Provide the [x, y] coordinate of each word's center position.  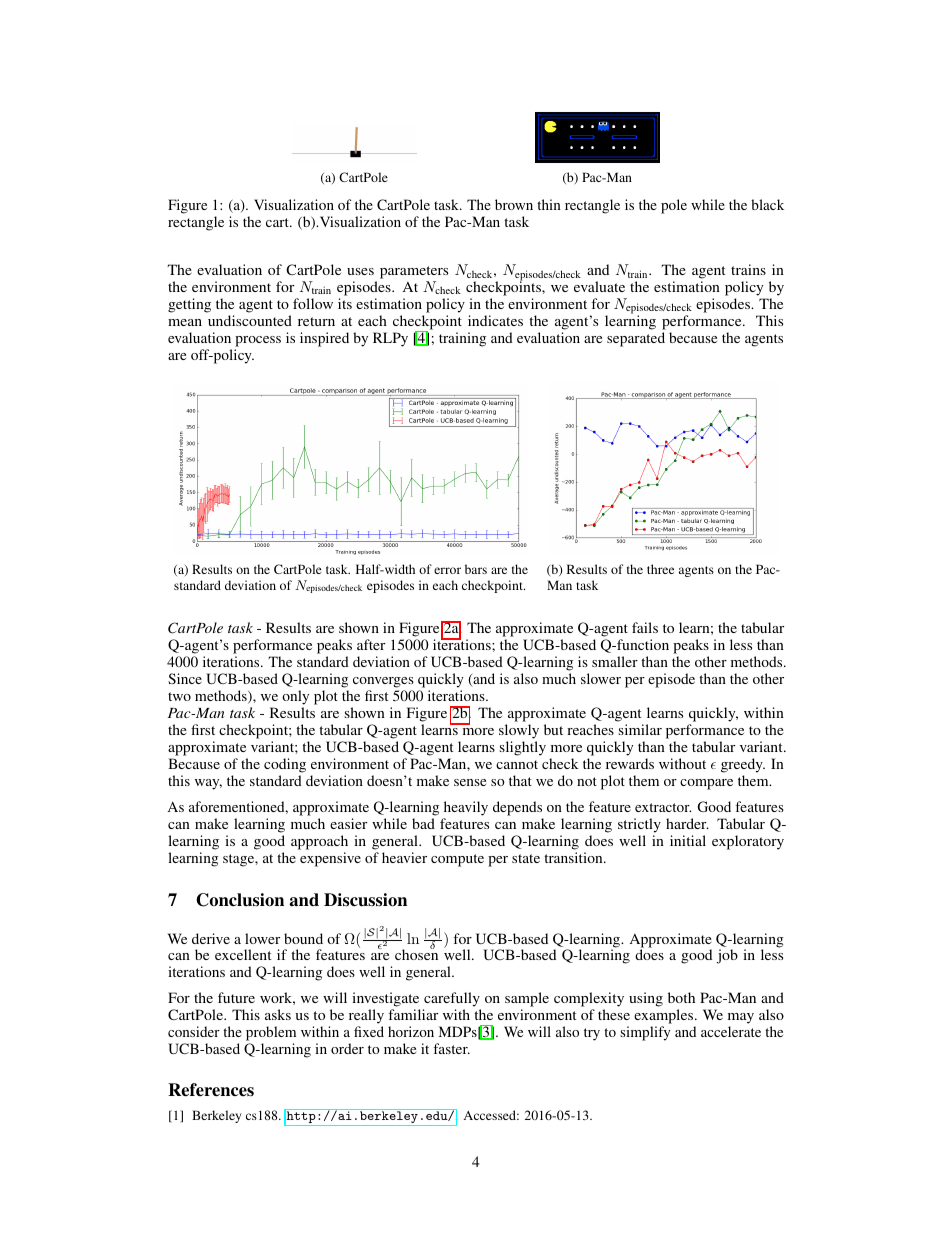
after [371, 644]
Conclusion [240, 900]
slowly [519, 733]
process [258, 341]
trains [748, 269]
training [462, 339]
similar [640, 729]
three [660, 569]
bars [476, 569]
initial [688, 840]
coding [285, 767]
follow [313, 303]
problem [271, 1033]
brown [514, 204]
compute [457, 860]
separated [636, 339]
